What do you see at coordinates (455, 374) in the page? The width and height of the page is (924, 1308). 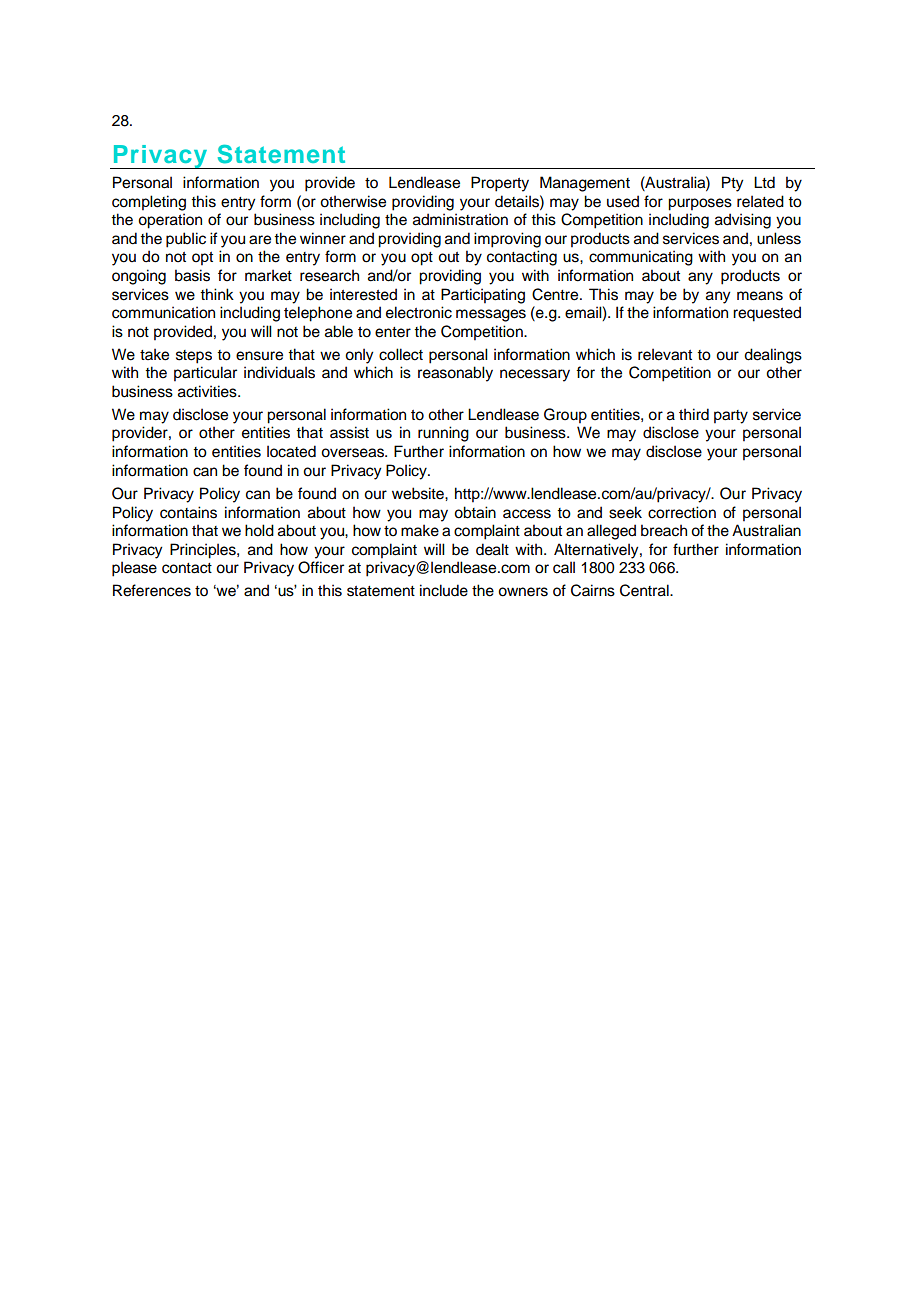 I see `reasonably` at bounding box center [455, 374].
